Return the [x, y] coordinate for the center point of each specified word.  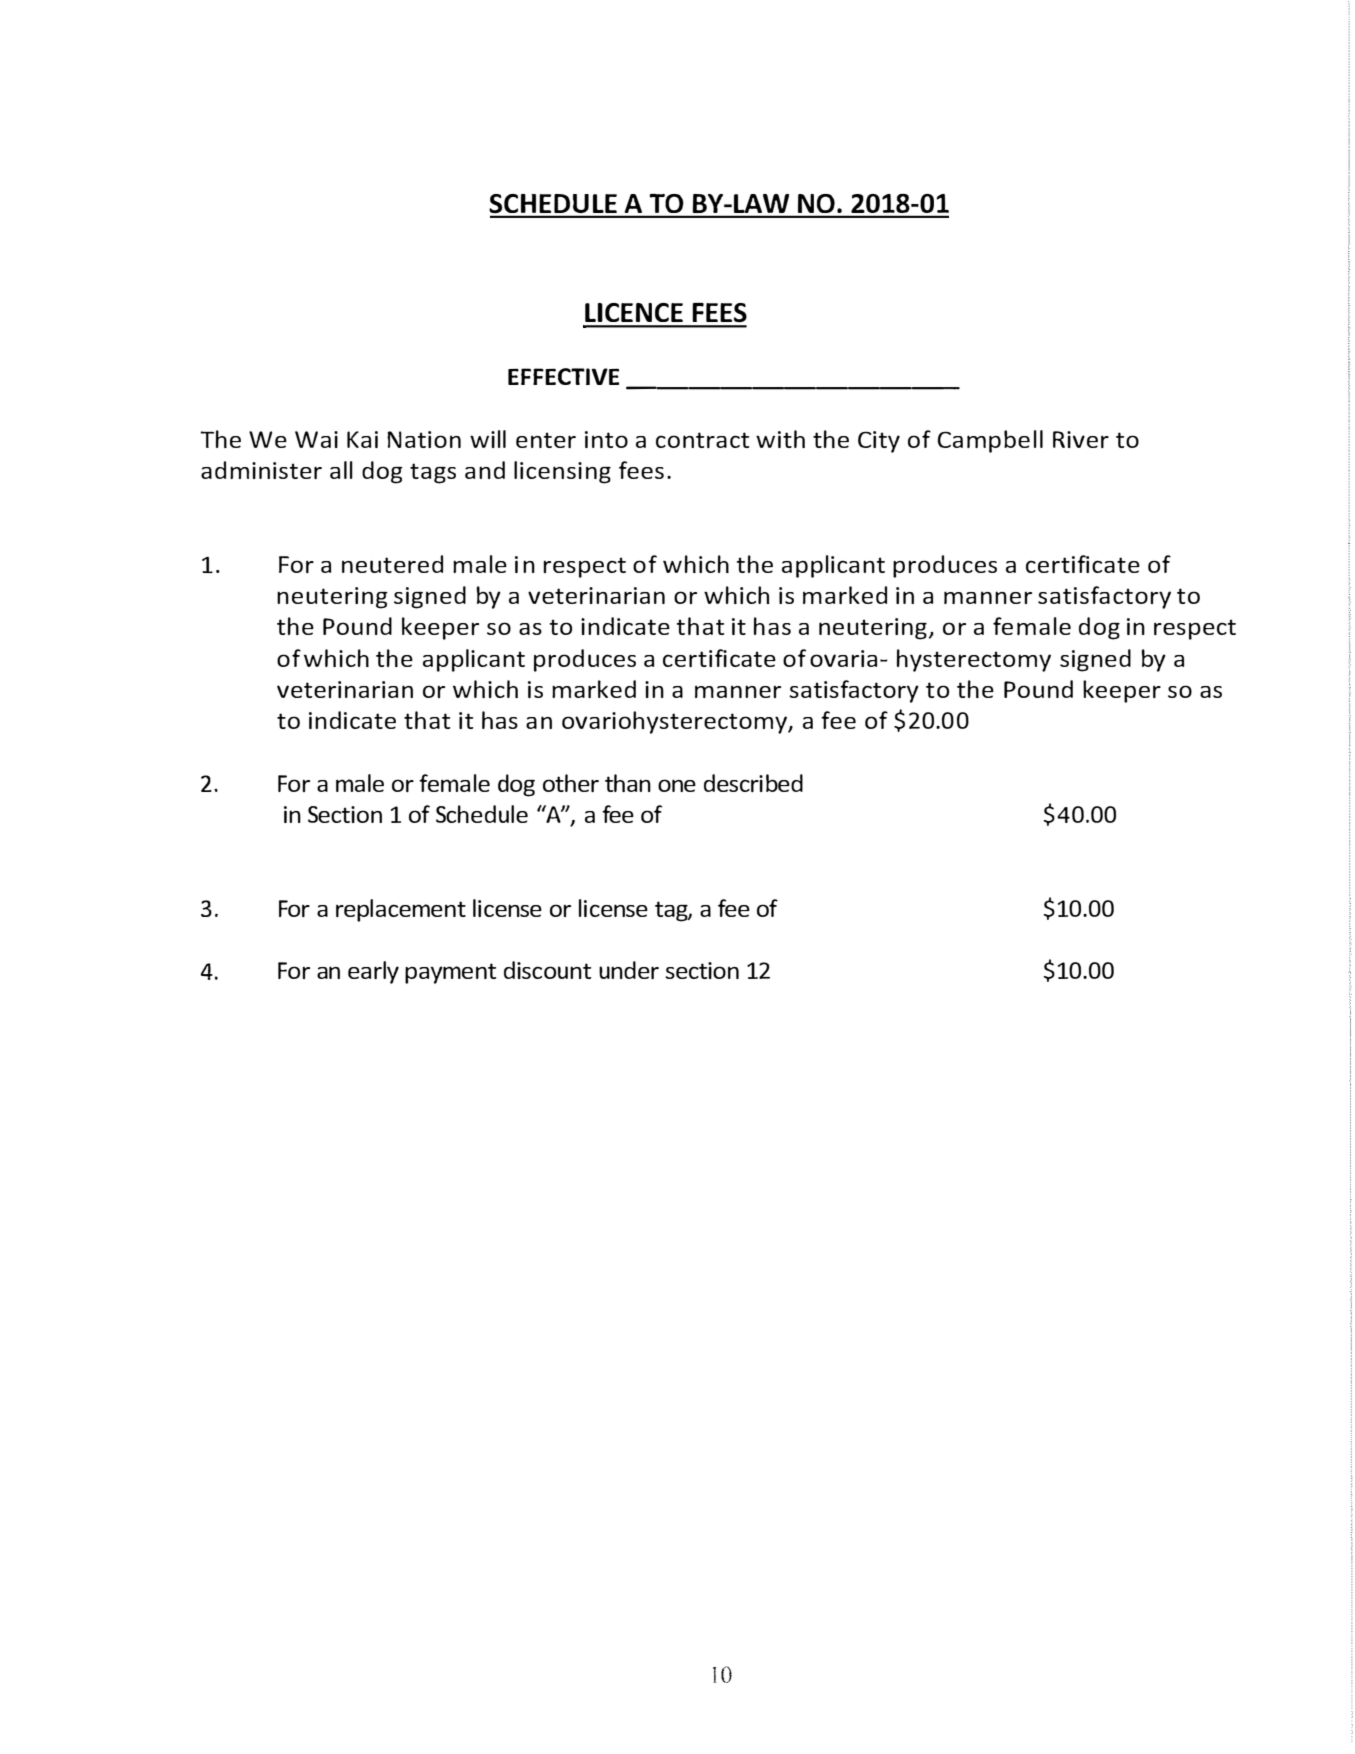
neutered [392, 564]
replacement [401, 910]
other [571, 783]
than [628, 783]
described [753, 783]
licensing [562, 472]
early [373, 972]
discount [547, 970]
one [677, 785]
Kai [362, 439]
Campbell [990, 441]
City [879, 442]
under [629, 970]
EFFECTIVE [563, 376]
